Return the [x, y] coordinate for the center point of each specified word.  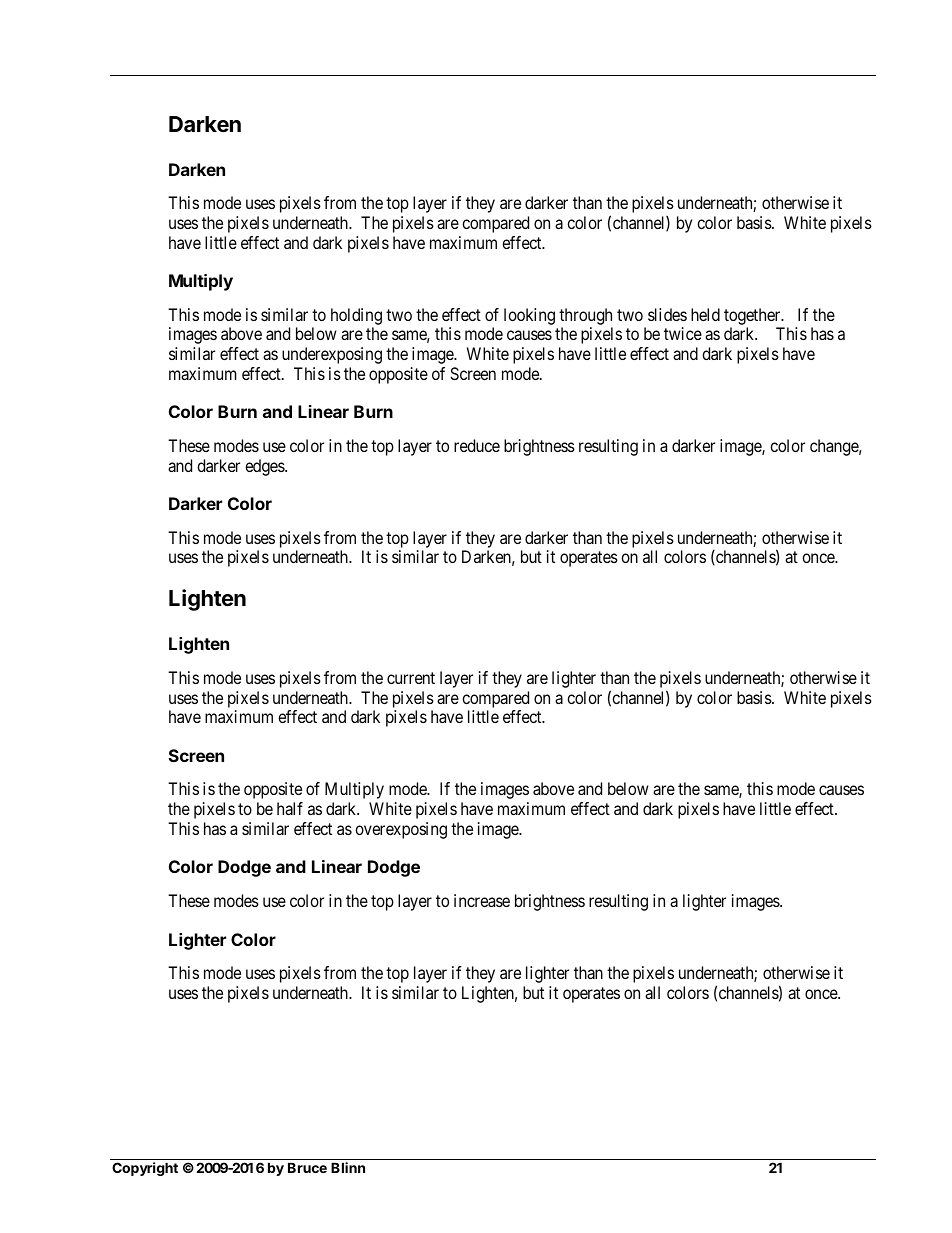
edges [265, 467]
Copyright [145, 1169]
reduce [477, 445]
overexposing [401, 830]
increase [482, 900]
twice [683, 333]
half [290, 808]
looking [529, 316]
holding [356, 316]
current [411, 678]
